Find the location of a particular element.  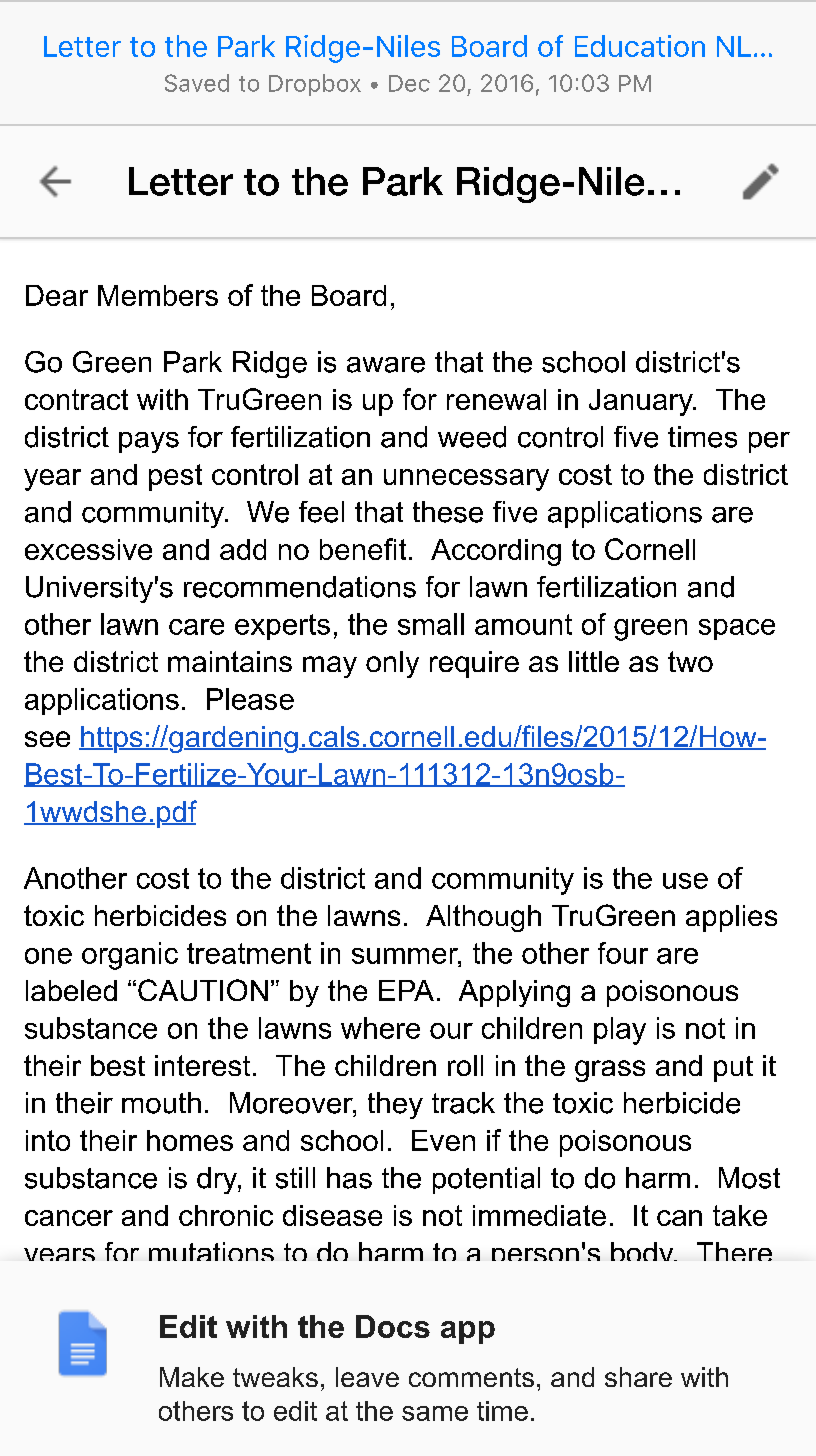

Education is located at coordinates (640, 46).
